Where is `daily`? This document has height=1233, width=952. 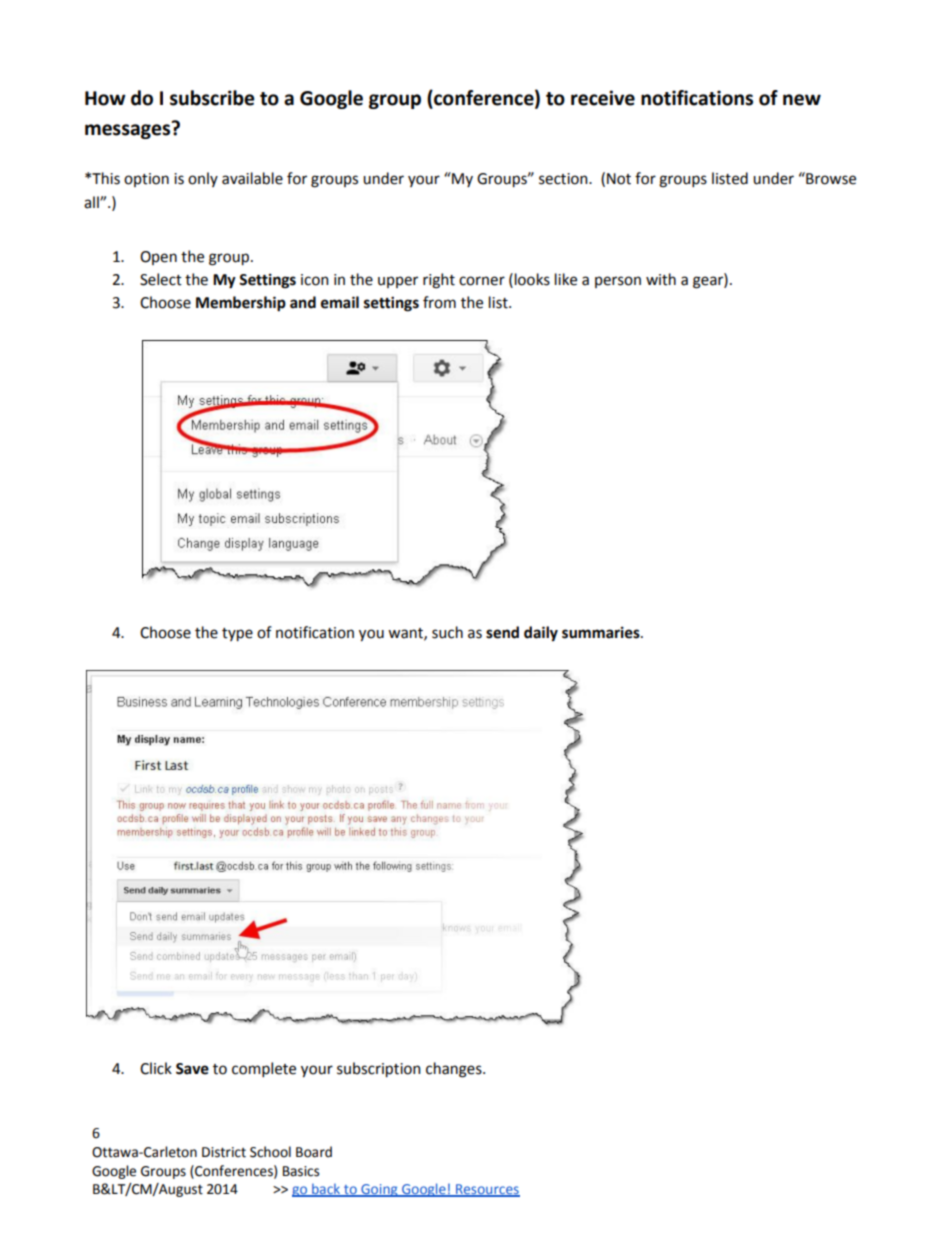
daily is located at coordinates (541, 634).
